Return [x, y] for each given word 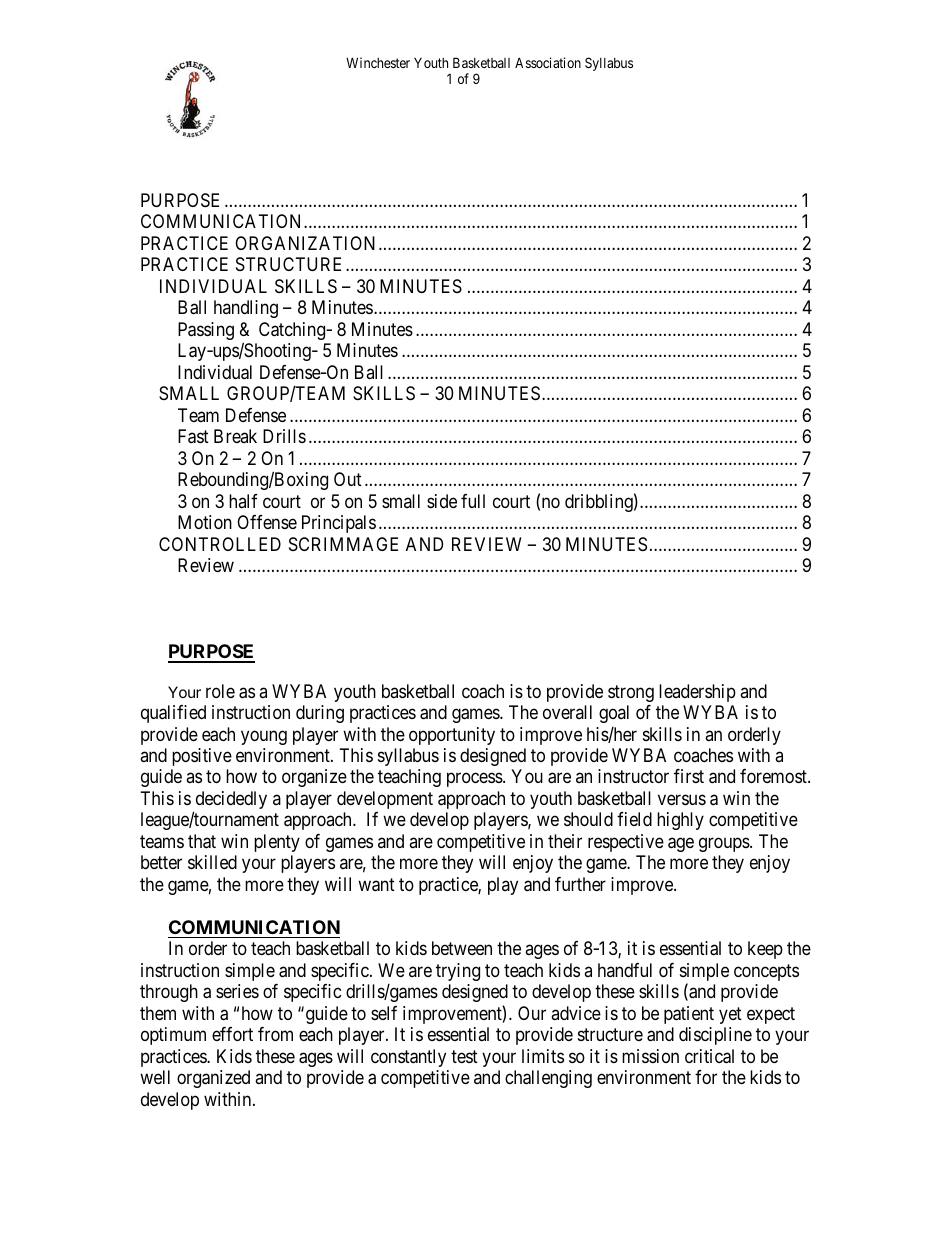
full [473, 501]
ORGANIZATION [305, 243]
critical [709, 1056]
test [464, 1056]
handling [246, 309]
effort [232, 1034]
